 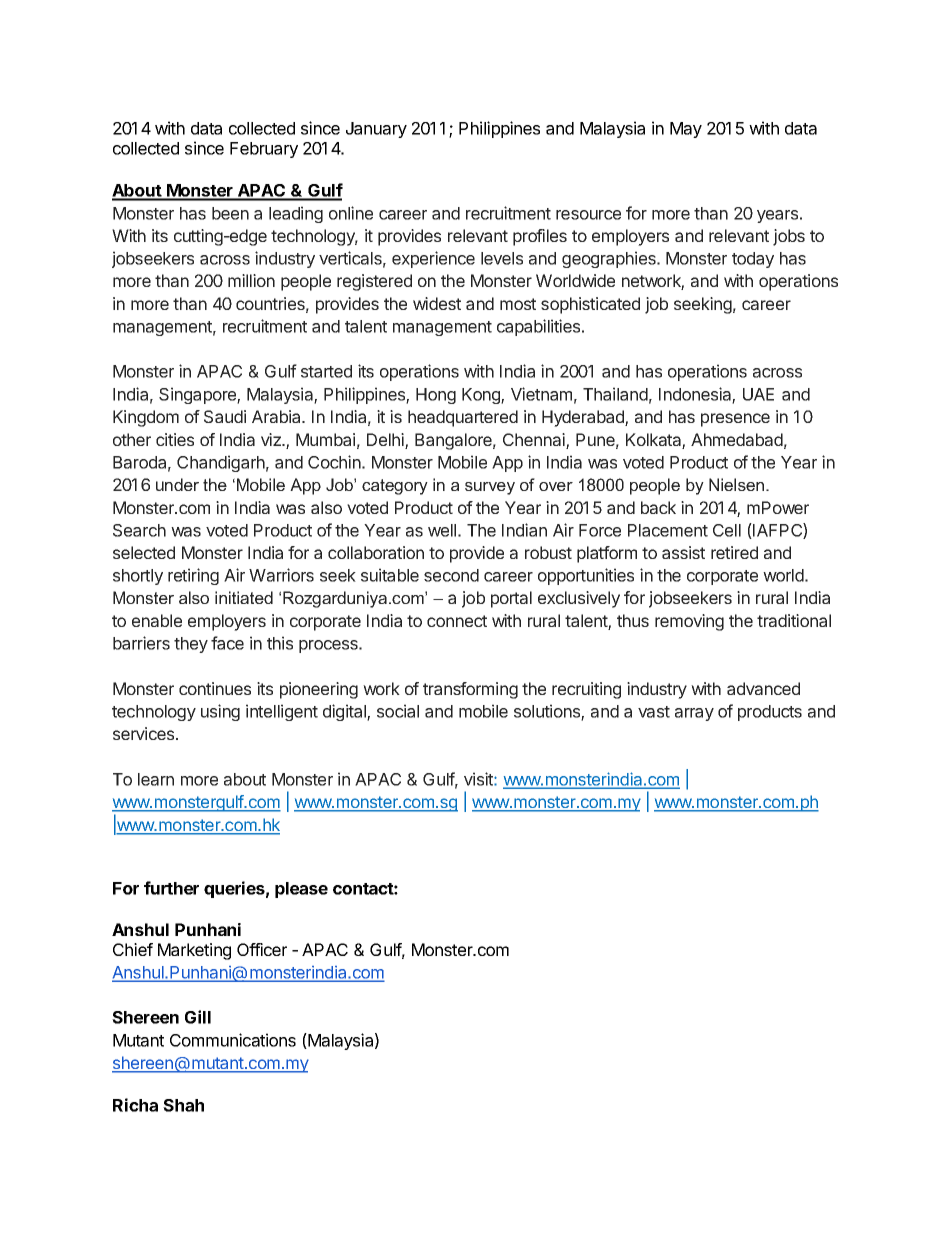 What do you see at coordinates (177, 484) in the screenshot?
I see `under` at bounding box center [177, 484].
